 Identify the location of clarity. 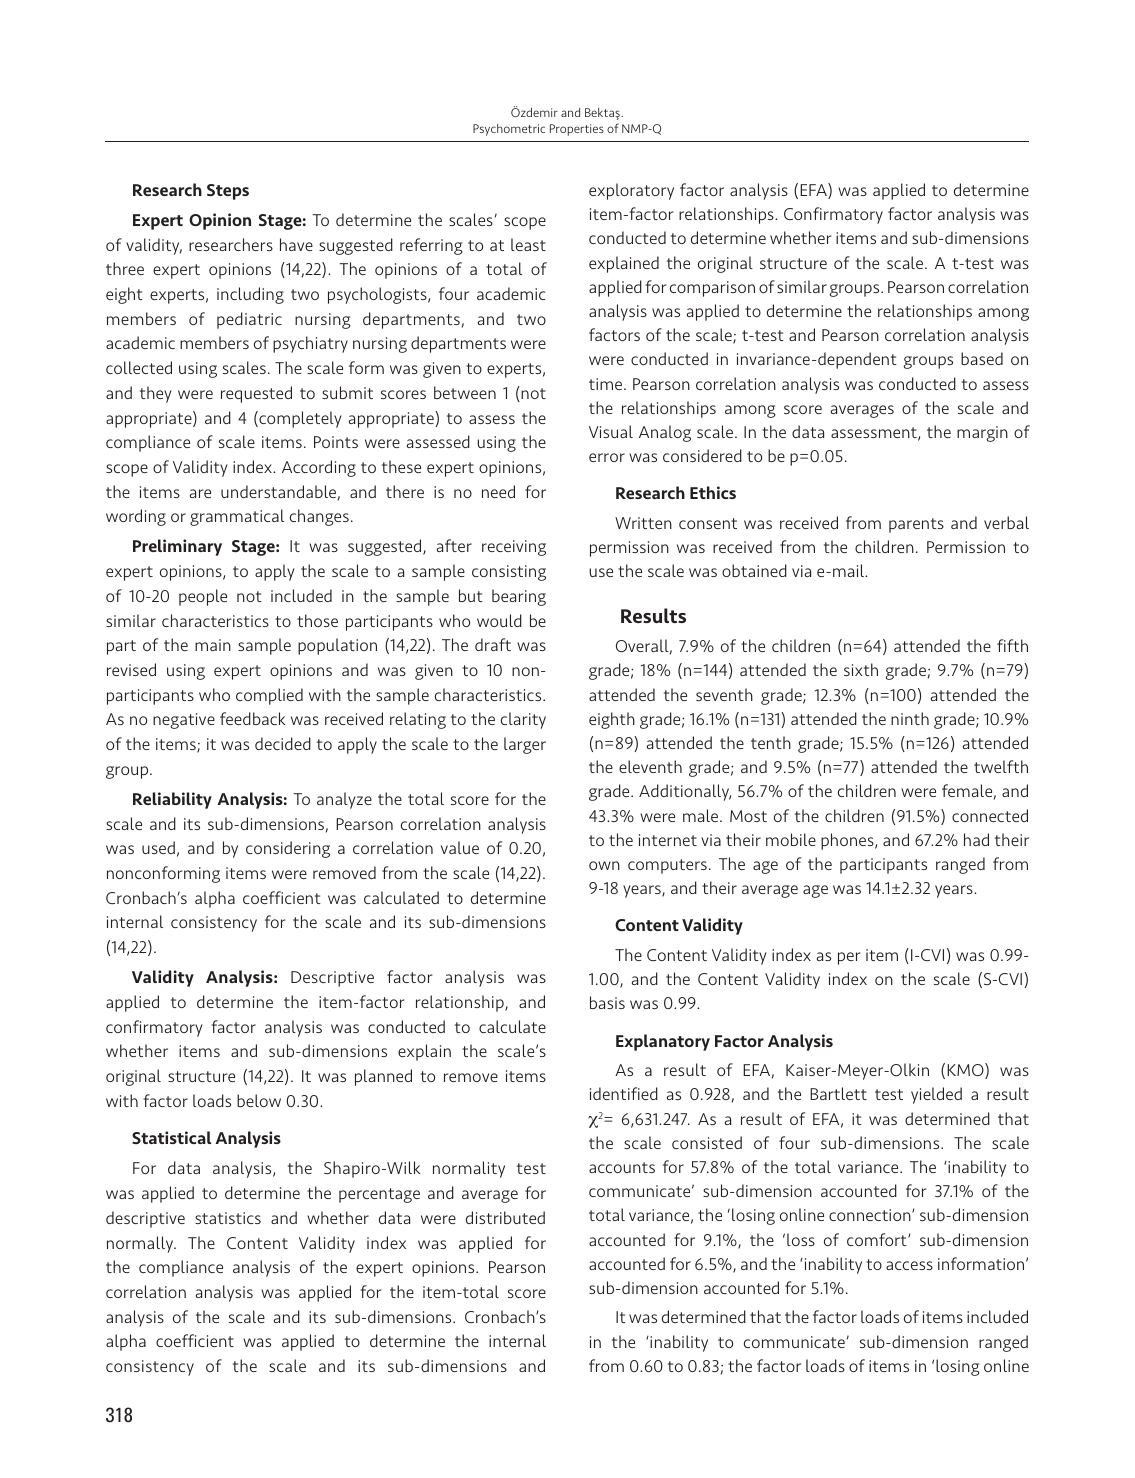
(523, 720).
